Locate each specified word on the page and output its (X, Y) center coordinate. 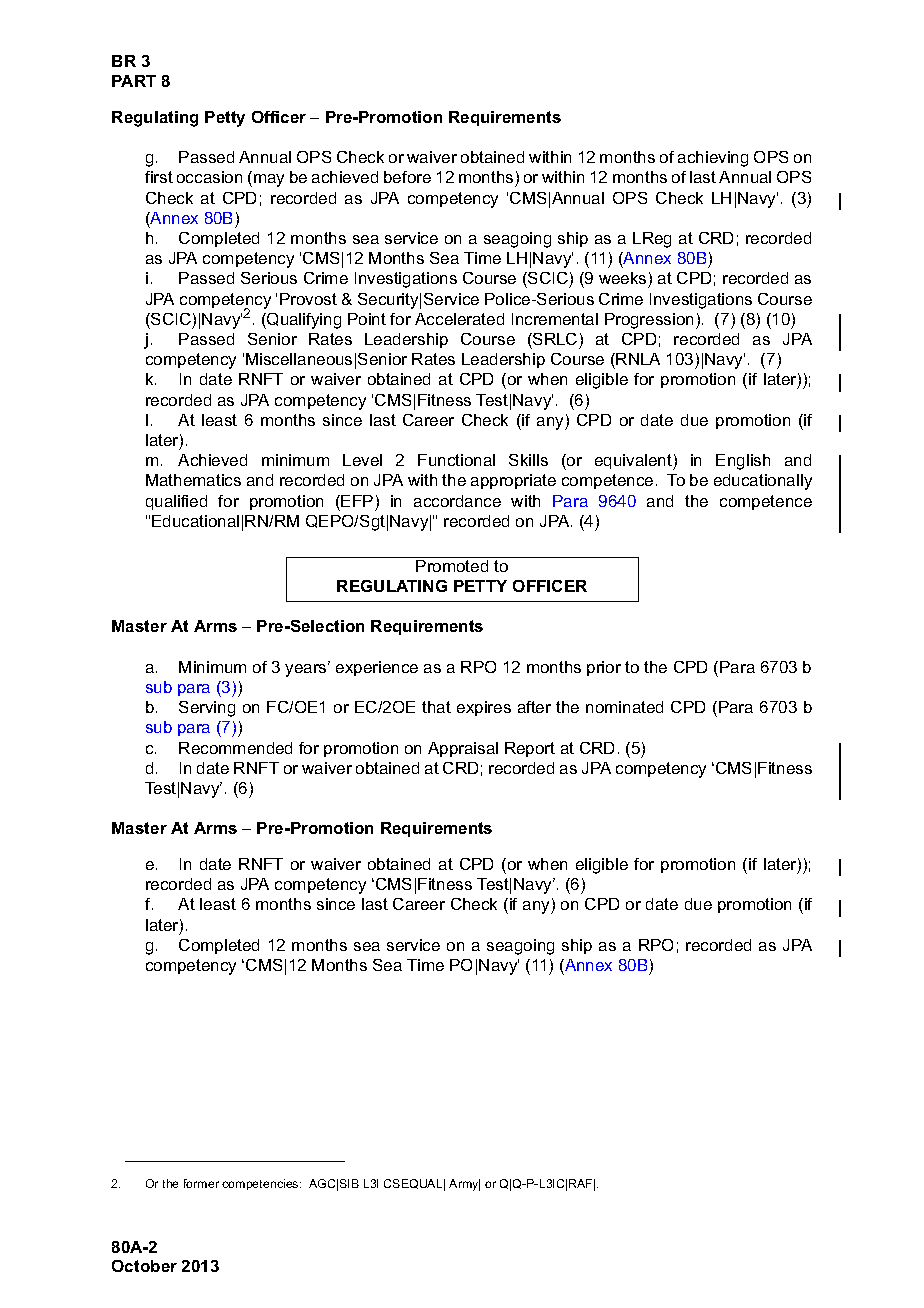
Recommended (235, 748)
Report (530, 749)
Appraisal (463, 749)
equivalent (634, 462)
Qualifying (303, 321)
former (201, 1183)
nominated (624, 707)
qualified (176, 502)
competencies (261, 1184)
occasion (209, 177)
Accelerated (459, 319)
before (407, 177)
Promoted (452, 566)
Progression (649, 321)
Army (464, 1185)
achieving (713, 159)
